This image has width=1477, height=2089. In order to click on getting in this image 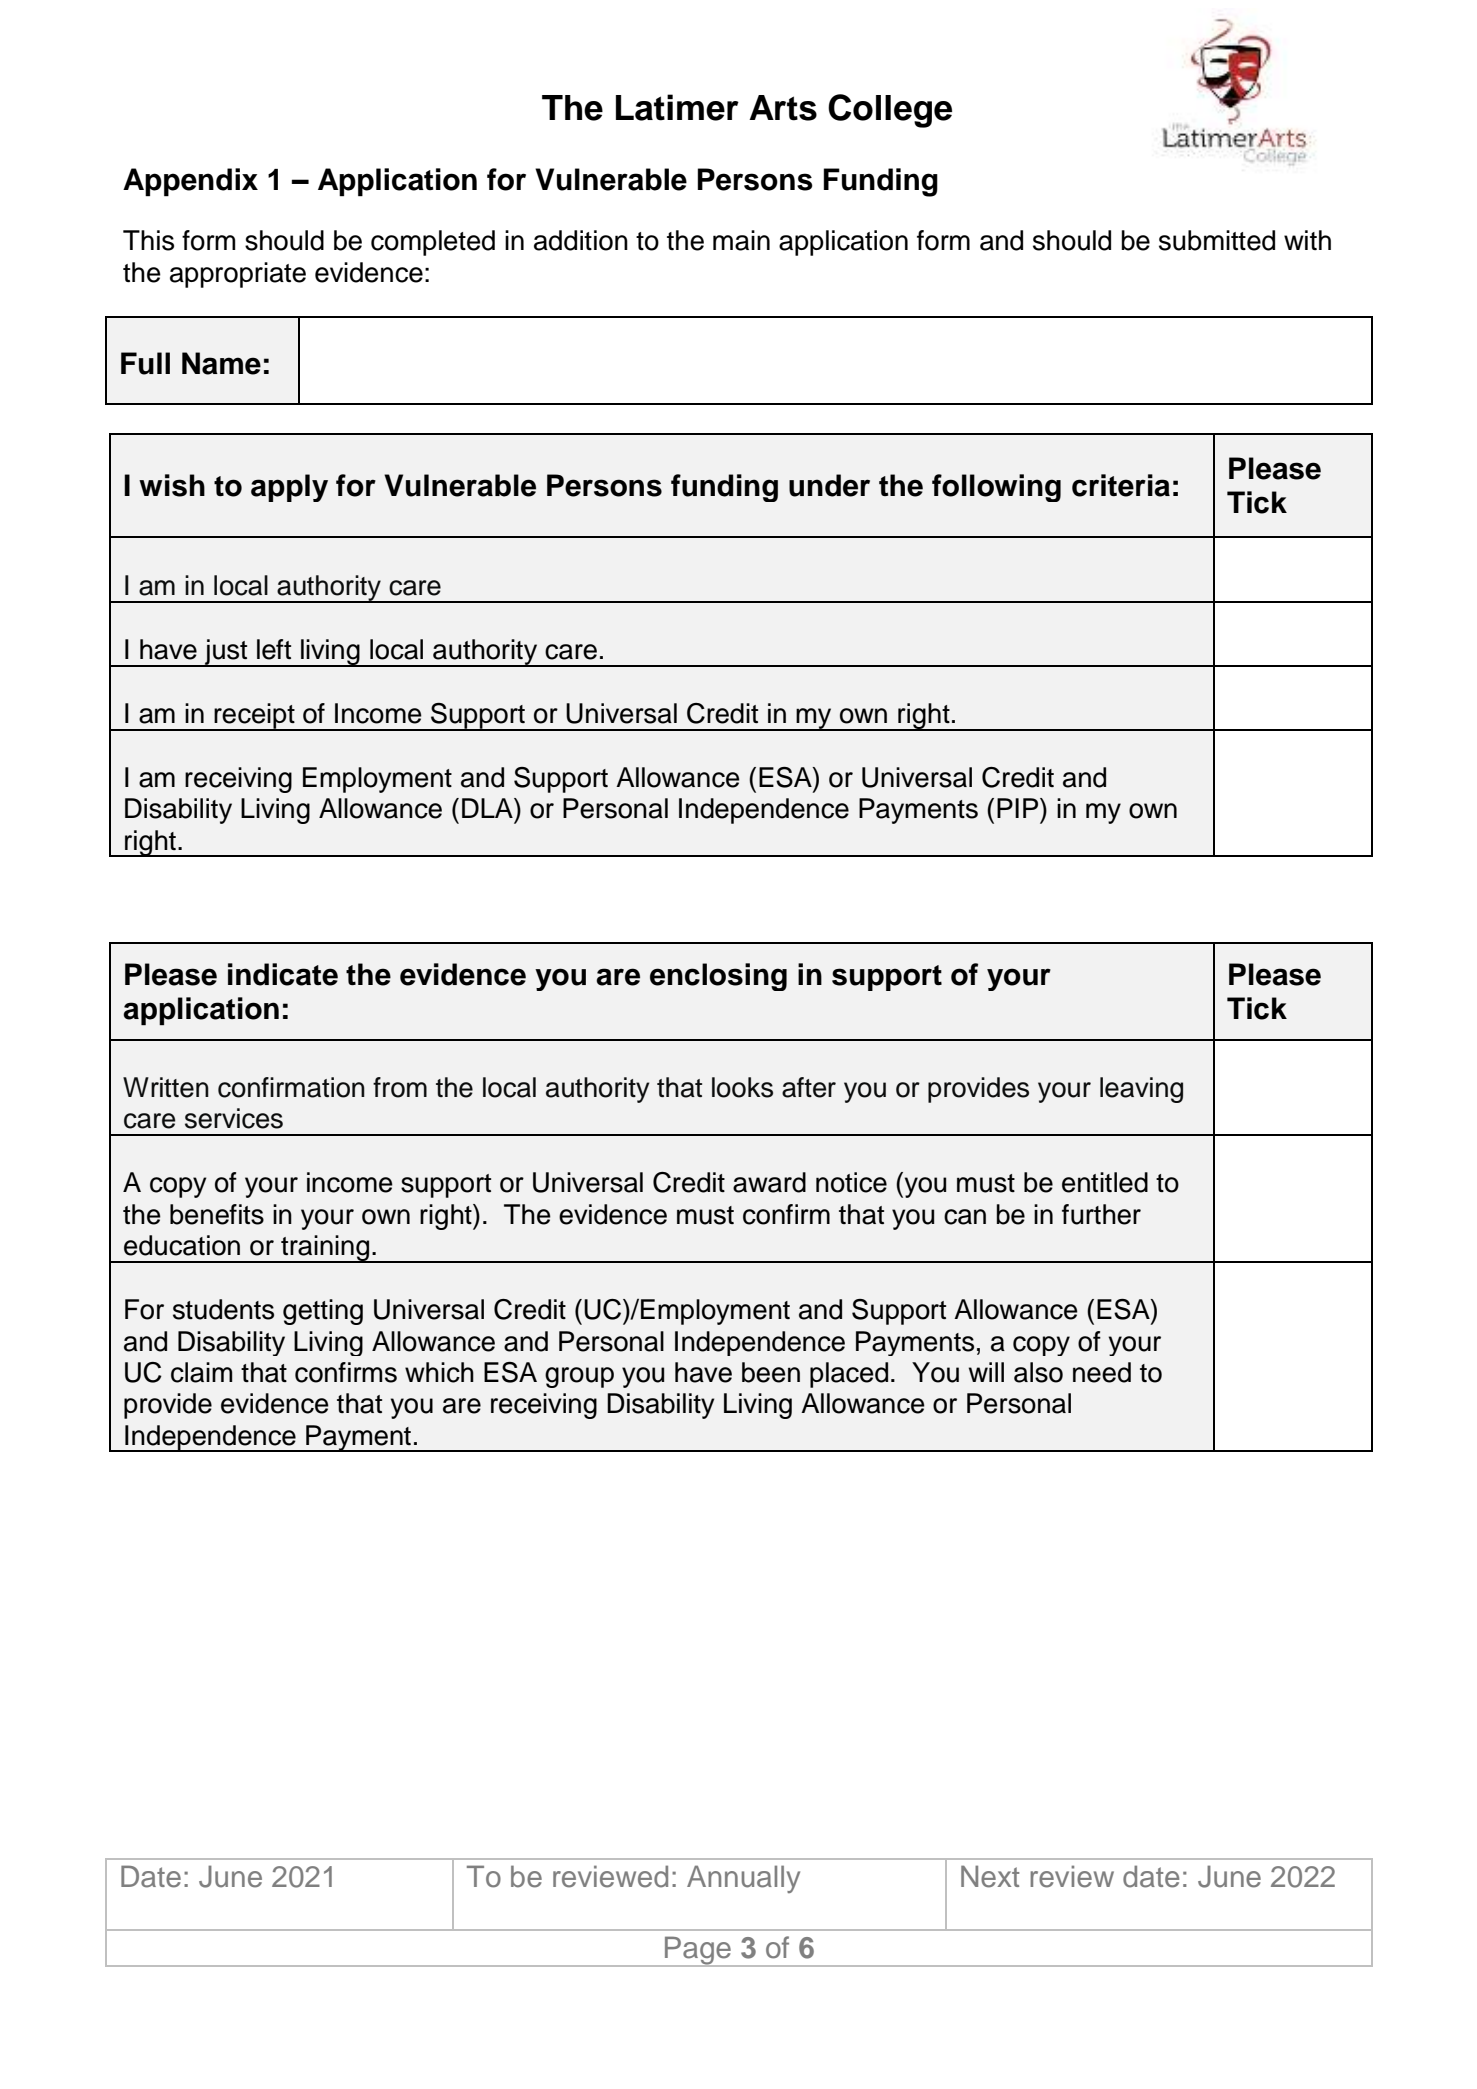, I will do `click(323, 1312)`.
